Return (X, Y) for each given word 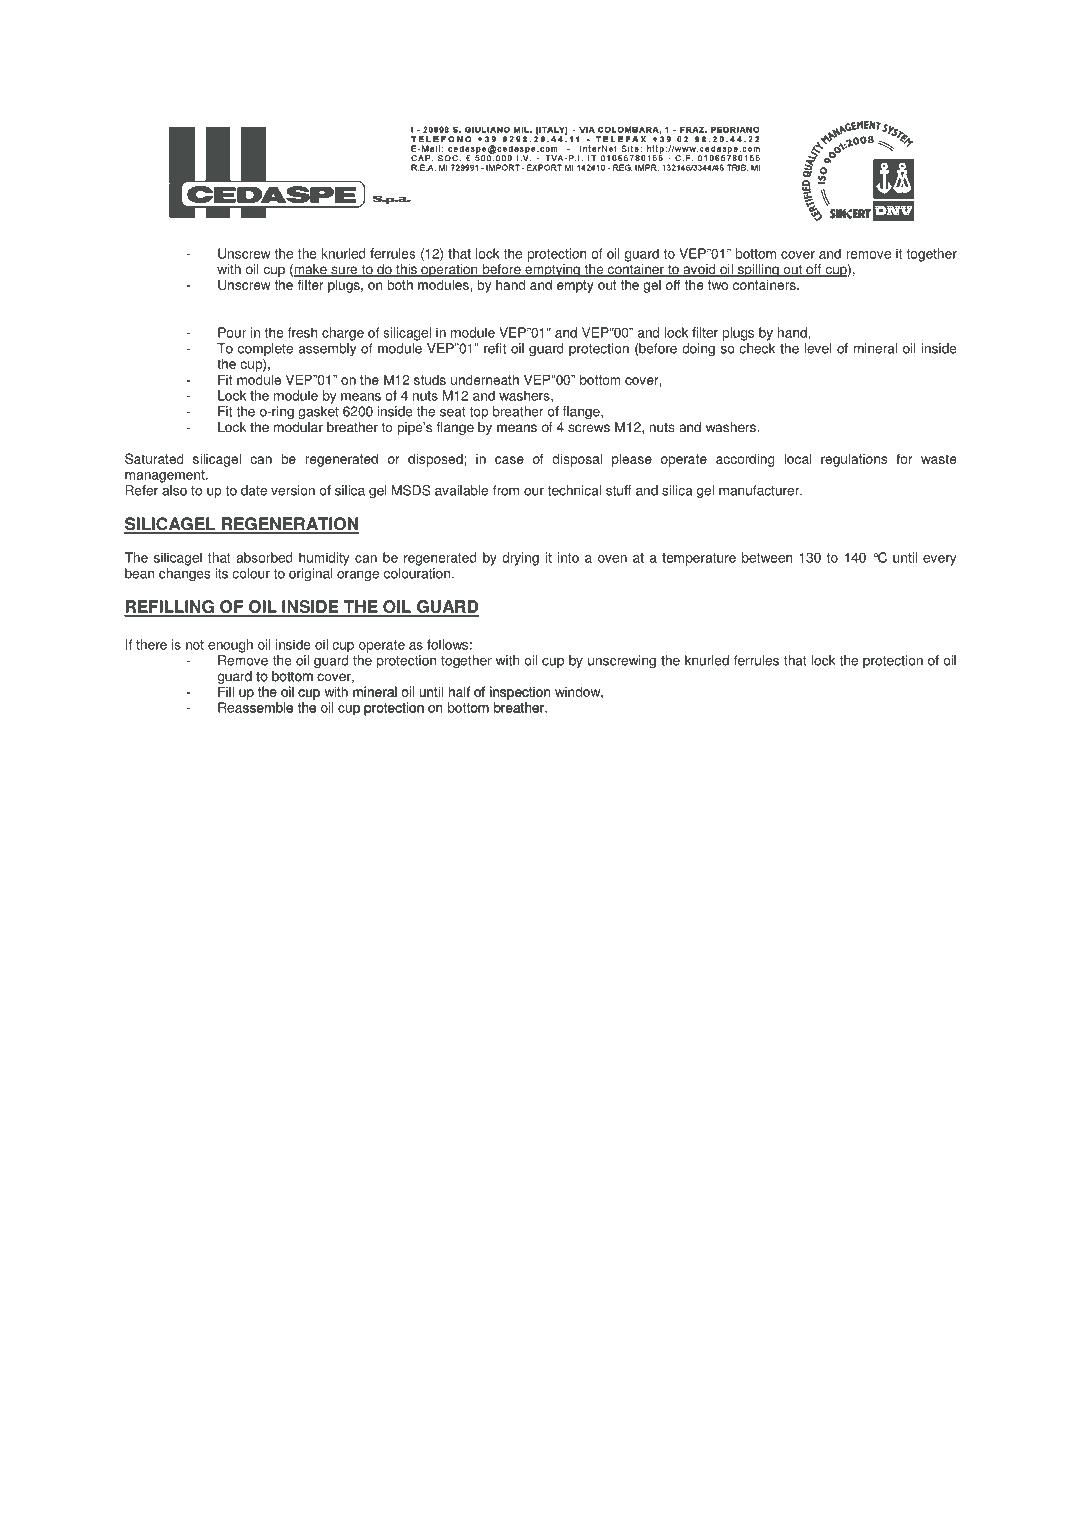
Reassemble (255, 707)
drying (520, 559)
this (406, 270)
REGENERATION (290, 525)
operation (449, 272)
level (818, 348)
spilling (758, 272)
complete (265, 351)
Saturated (154, 458)
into (568, 557)
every (939, 560)
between (767, 557)
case (509, 460)
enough (230, 646)
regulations (854, 460)
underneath (485, 379)
